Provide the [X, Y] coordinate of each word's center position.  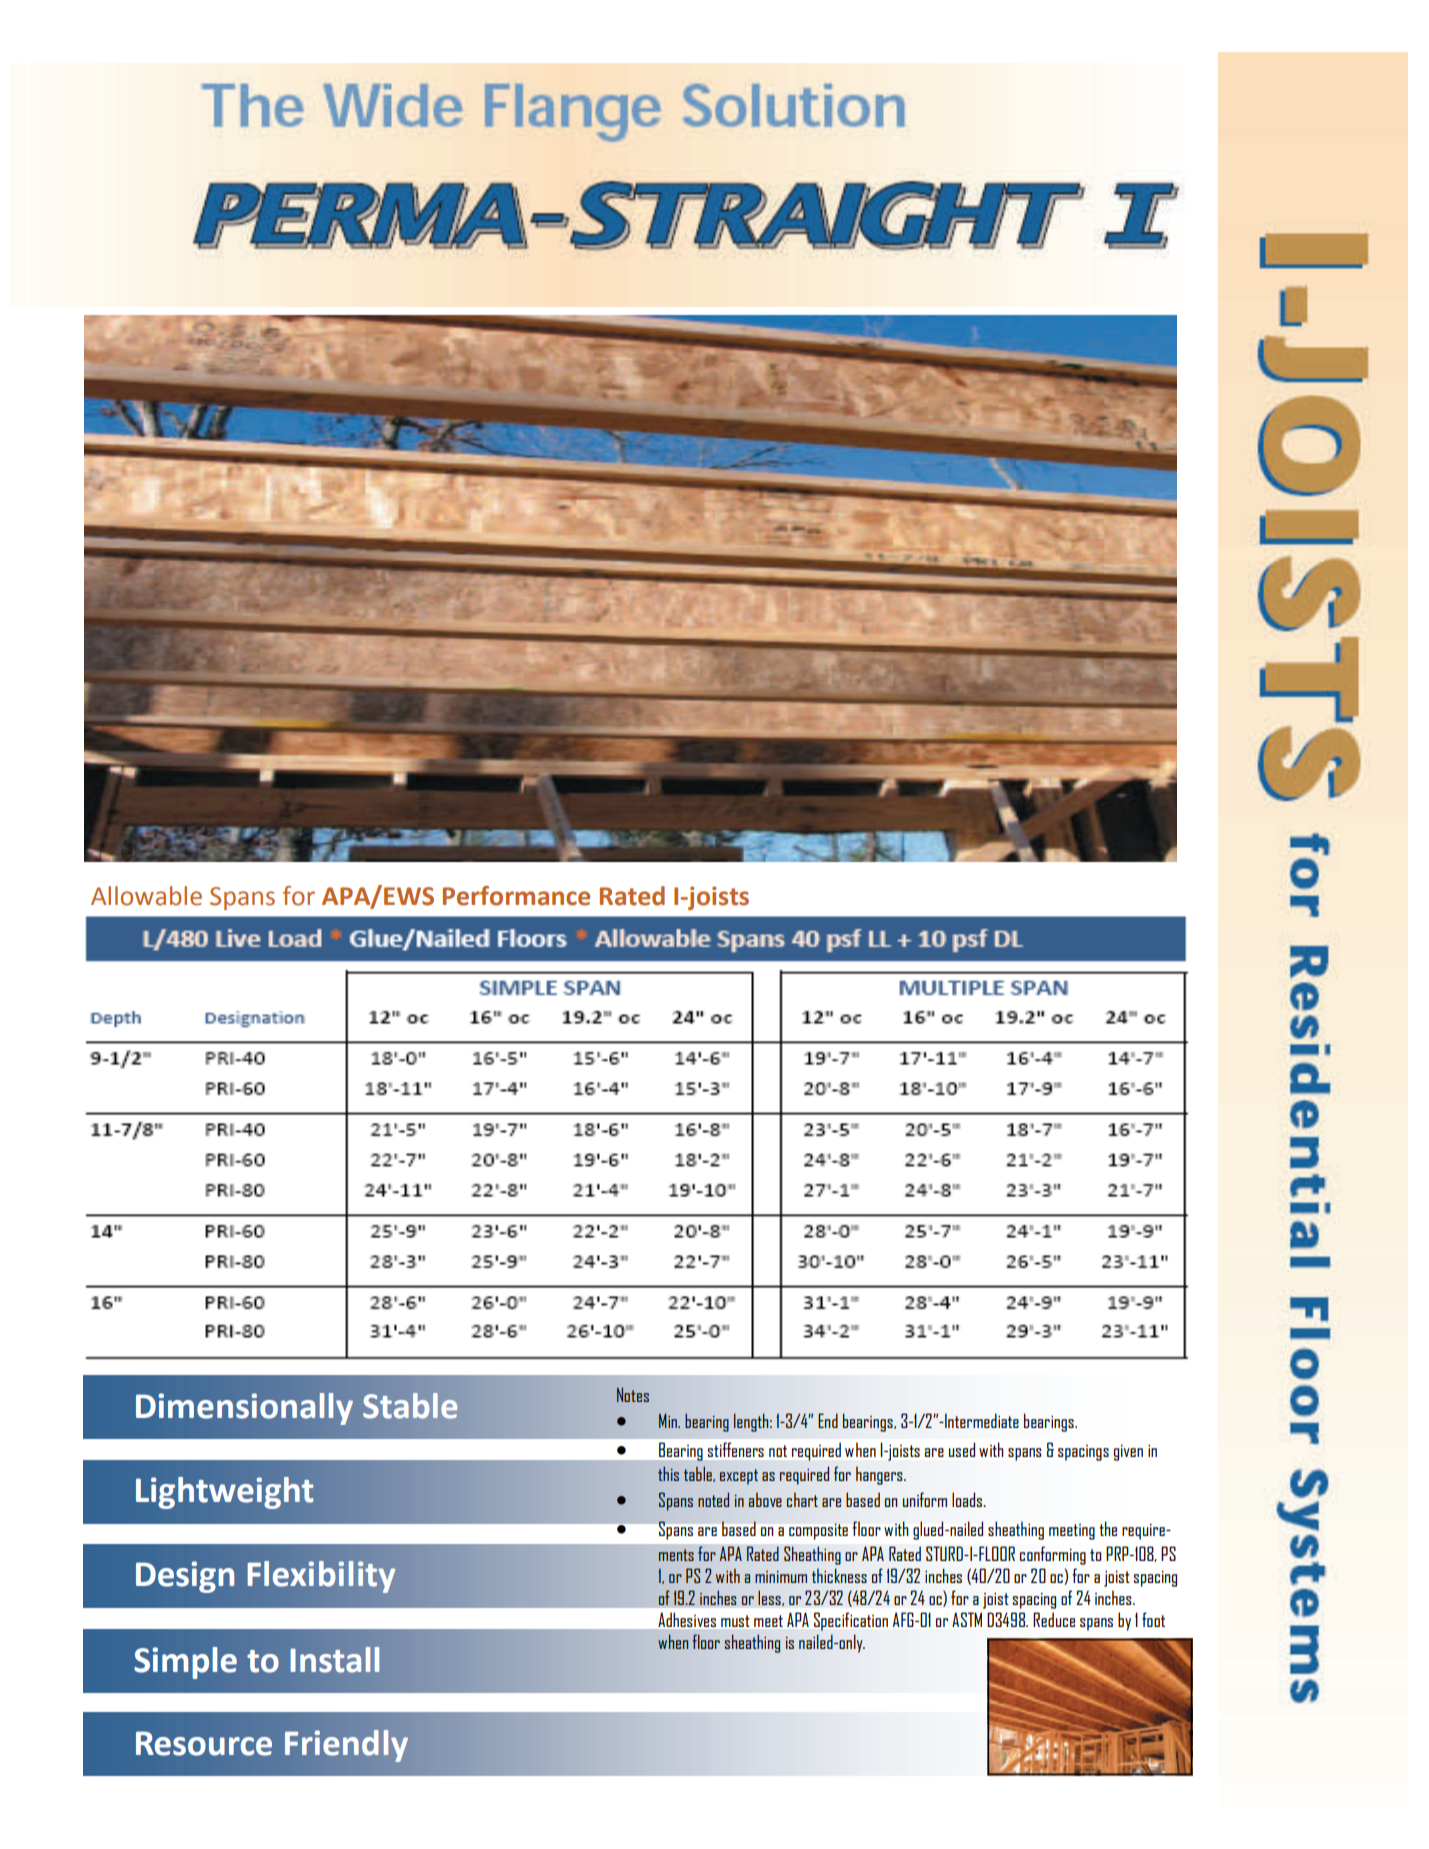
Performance [516, 896]
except [739, 1477]
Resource [204, 1743]
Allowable [146, 896]
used [962, 1449]
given [1128, 1452]
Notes [633, 1394]
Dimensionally [244, 1409]
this [668, 1473]
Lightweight [225, 1493]
